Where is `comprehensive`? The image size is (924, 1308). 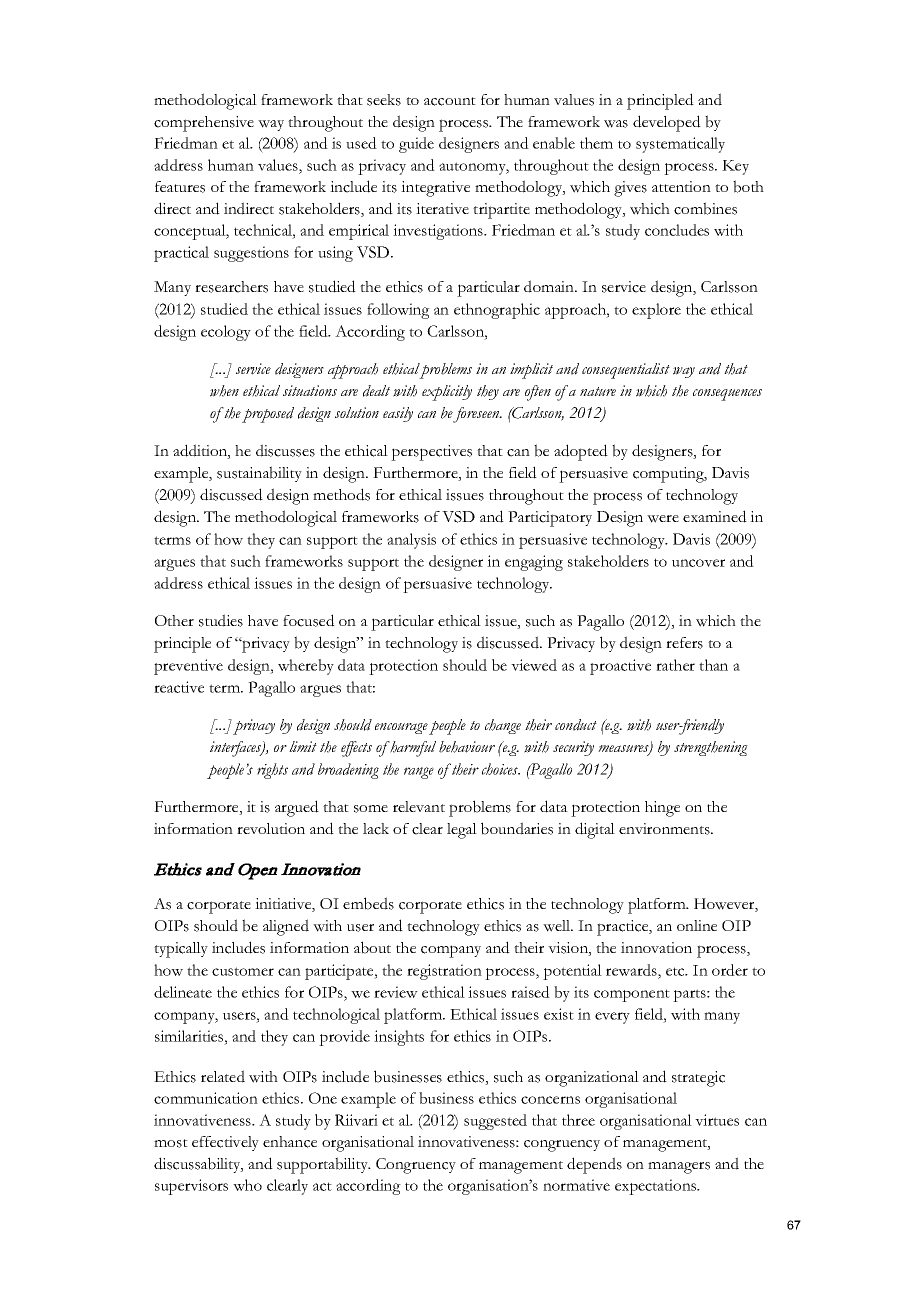
comprehensive is located at coordinates (204, 124).
